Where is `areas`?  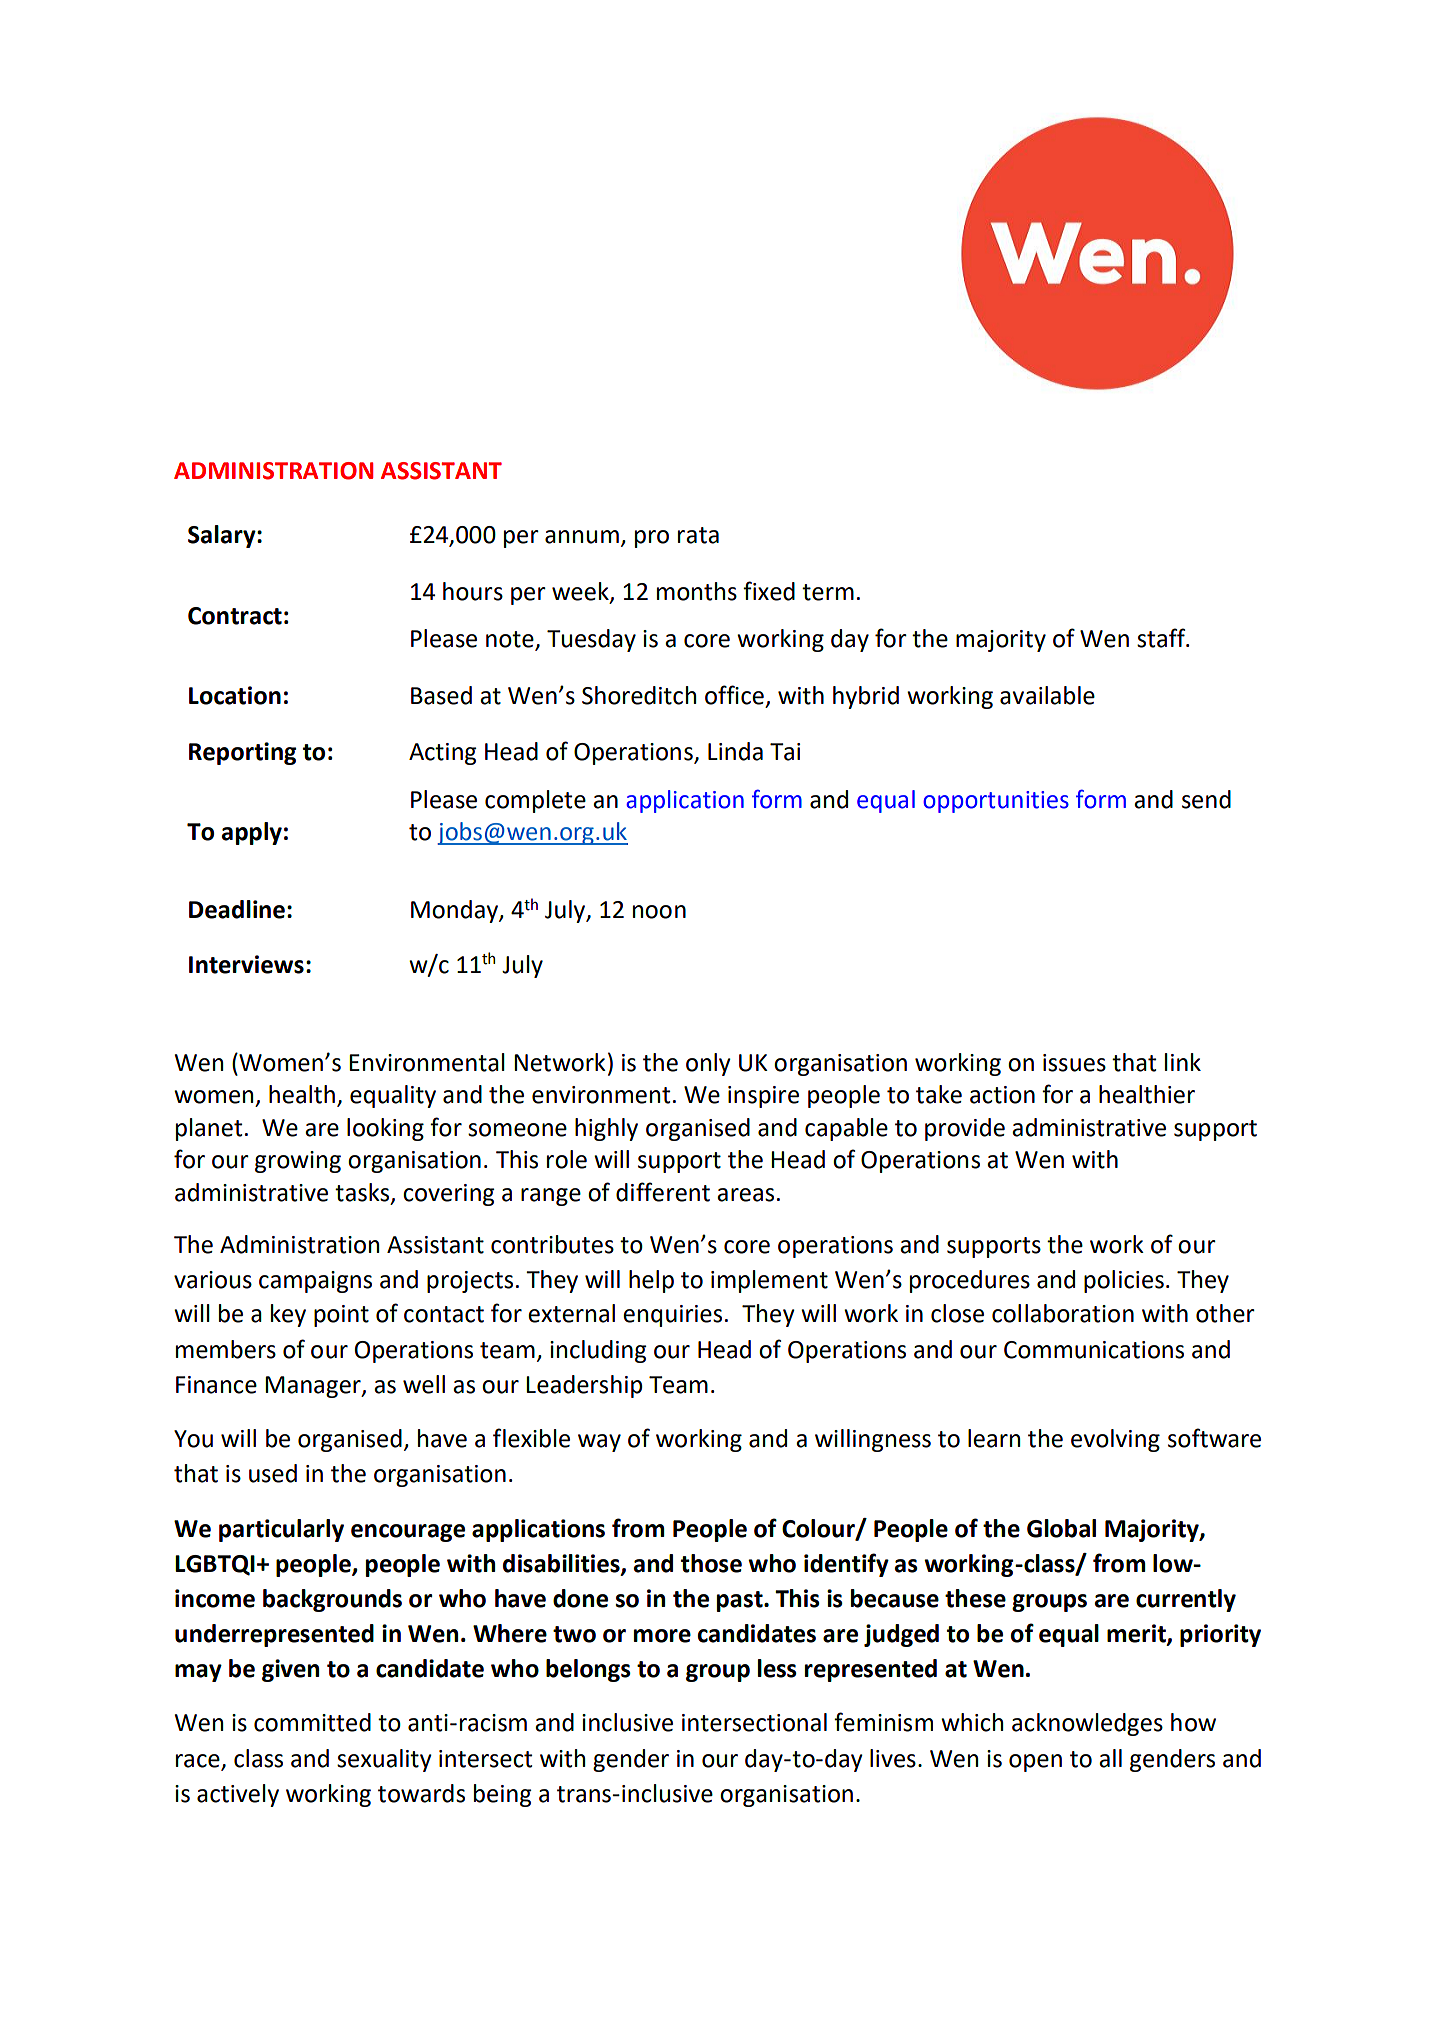
areas is located at coordinates (745, 1195).
